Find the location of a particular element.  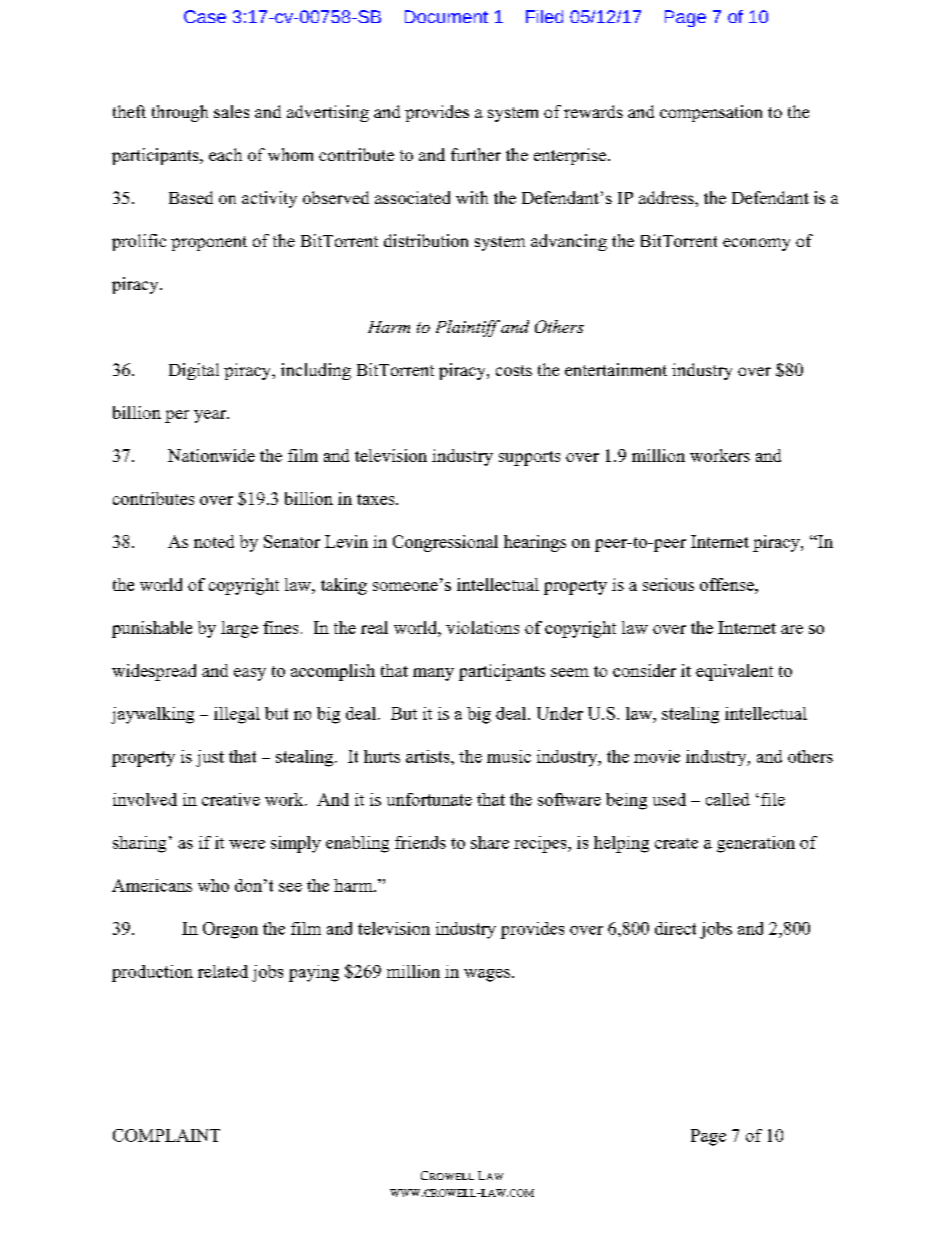

create is located at coordinates (676, 843).
